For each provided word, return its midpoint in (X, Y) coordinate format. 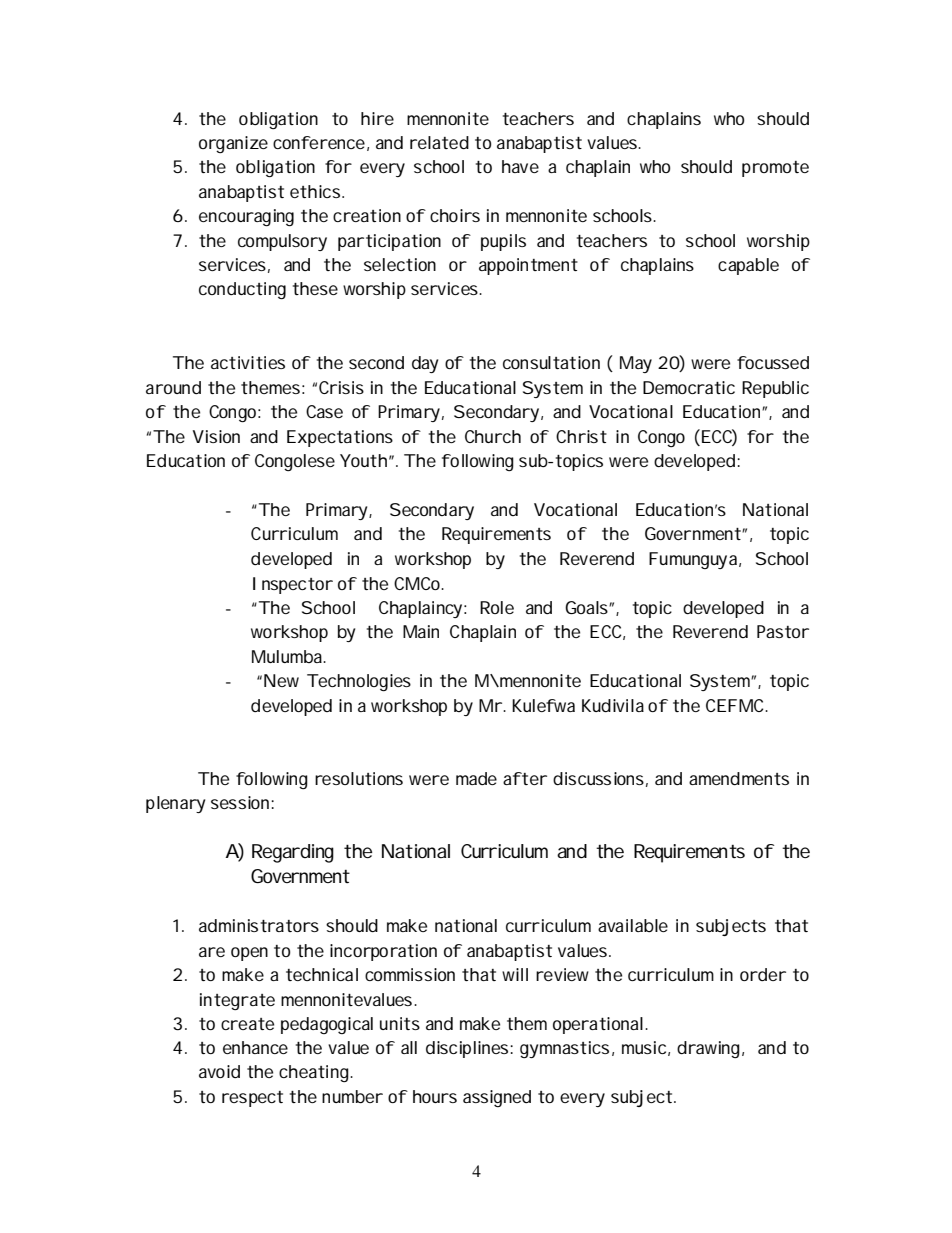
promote (775, 169)
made (476, 778)
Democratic (689, 387)
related (439, 142)
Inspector (293, 585)
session (241, 802)
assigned (497, 1098)
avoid (219, 1071)
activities (248, 362)
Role (497, 607)
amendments (739, 778)
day (425, 364)
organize (233, 144)
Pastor (783, 631)
